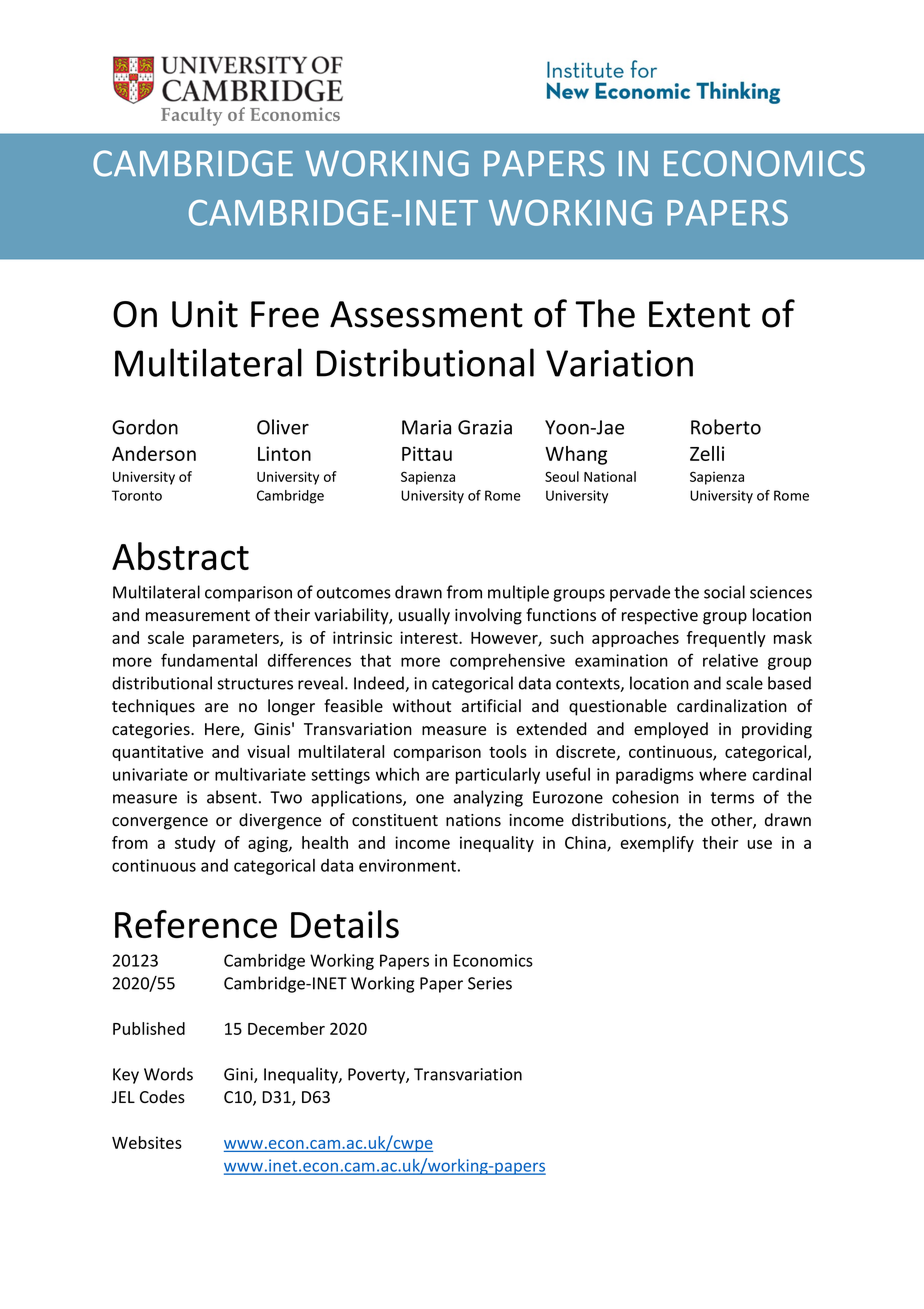  What do you see at coordinates (726, 639) in the page?
I see `frequently` at bounding box center [726, 639].
